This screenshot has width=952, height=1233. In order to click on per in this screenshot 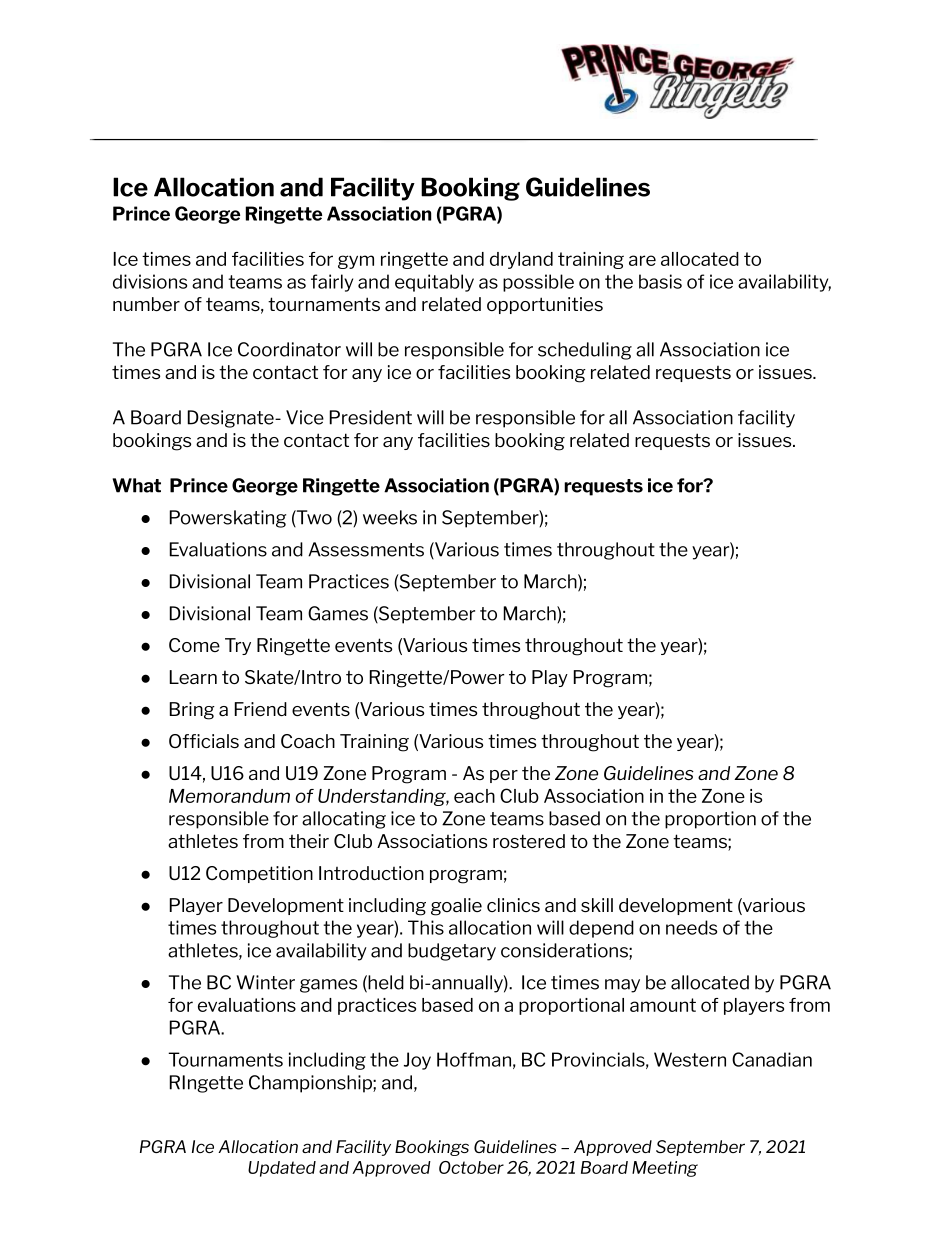, I will do `click(504, 776)`.
